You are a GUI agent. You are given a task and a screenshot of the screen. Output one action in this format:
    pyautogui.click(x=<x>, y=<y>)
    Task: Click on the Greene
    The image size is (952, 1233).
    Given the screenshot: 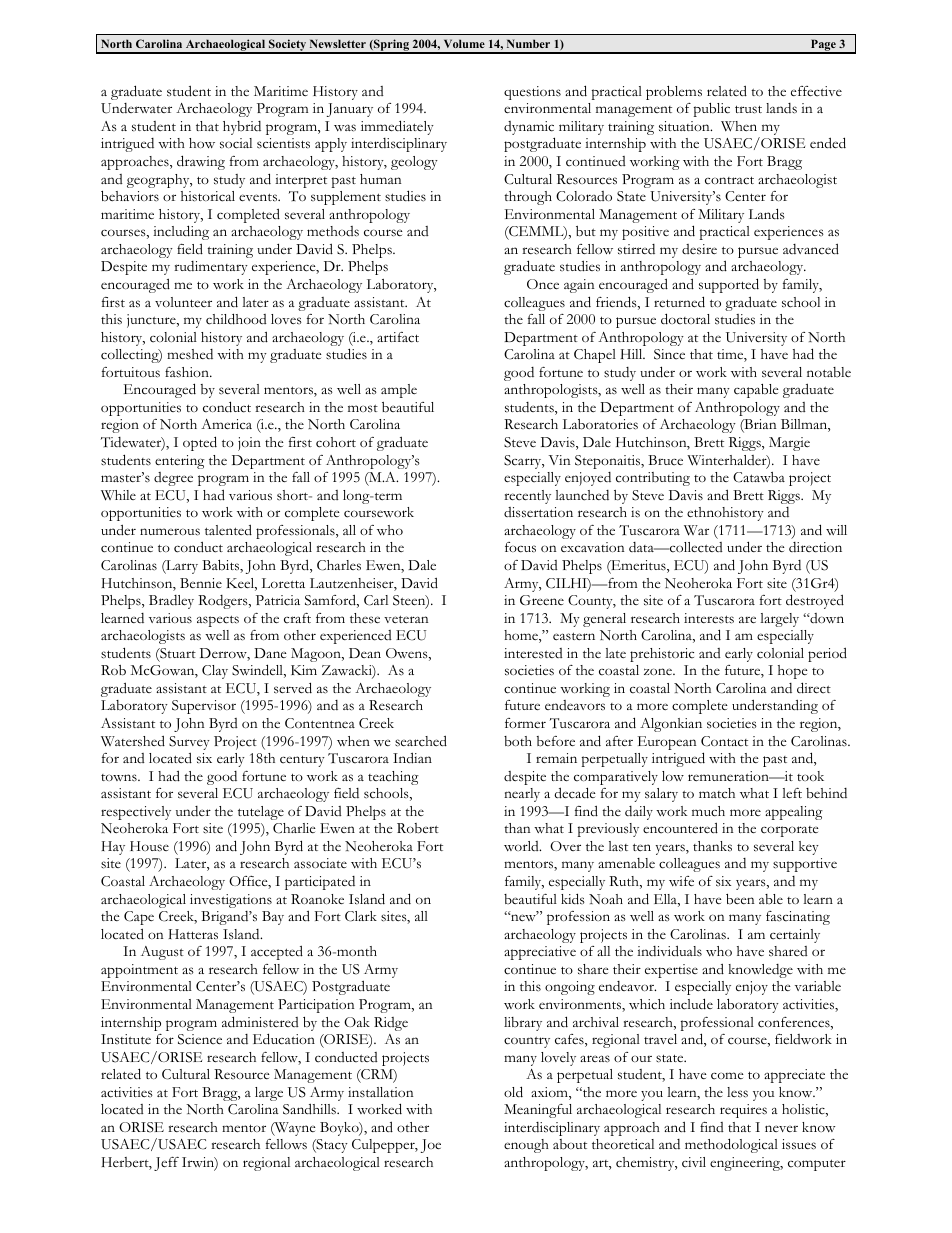 What is the action you would take?
    pyautogui.click(x=542, y=600)
